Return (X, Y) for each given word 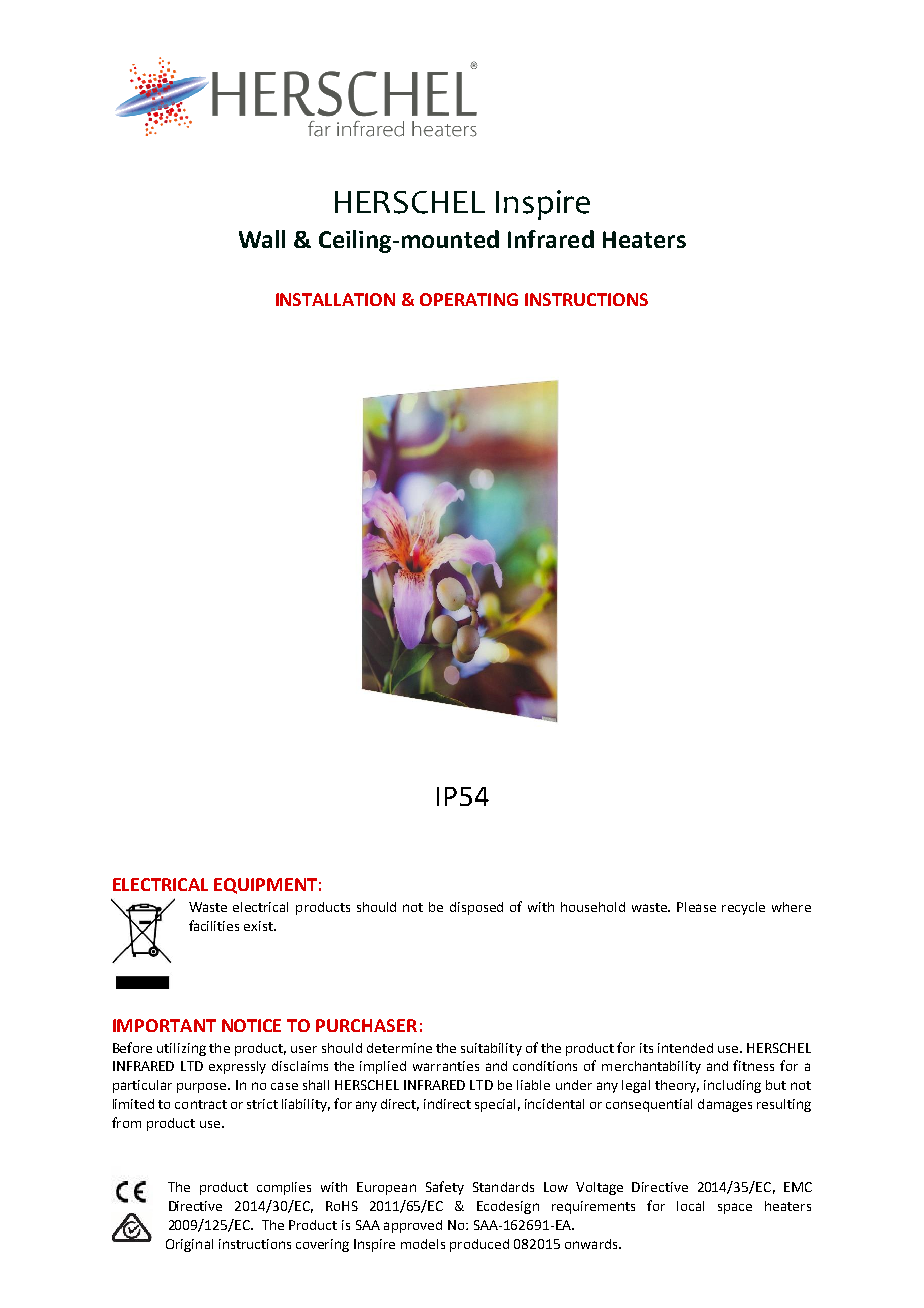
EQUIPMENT (265, 886)
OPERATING (469, 299)
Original (189, 1245)
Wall (262, 239)
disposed (476, 908)
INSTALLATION (335, 299)
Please (696, 907)
